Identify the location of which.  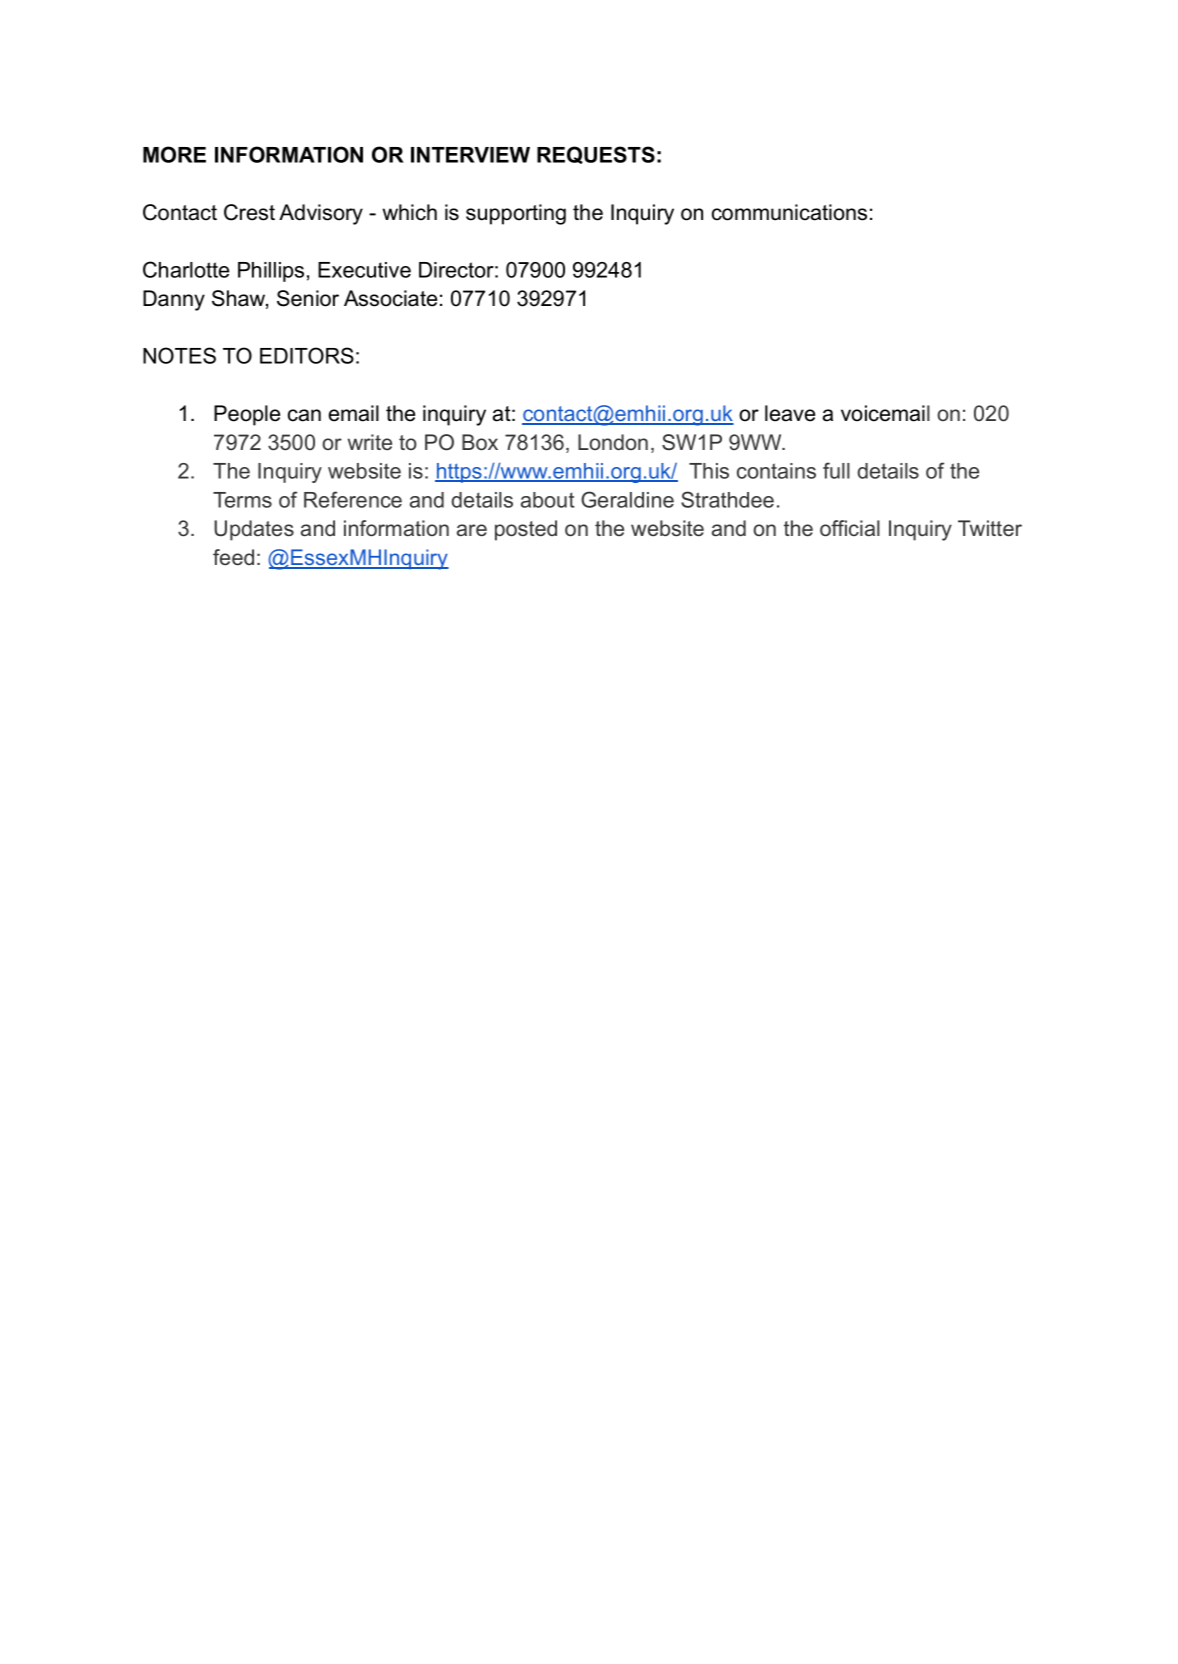
(409, 212).
